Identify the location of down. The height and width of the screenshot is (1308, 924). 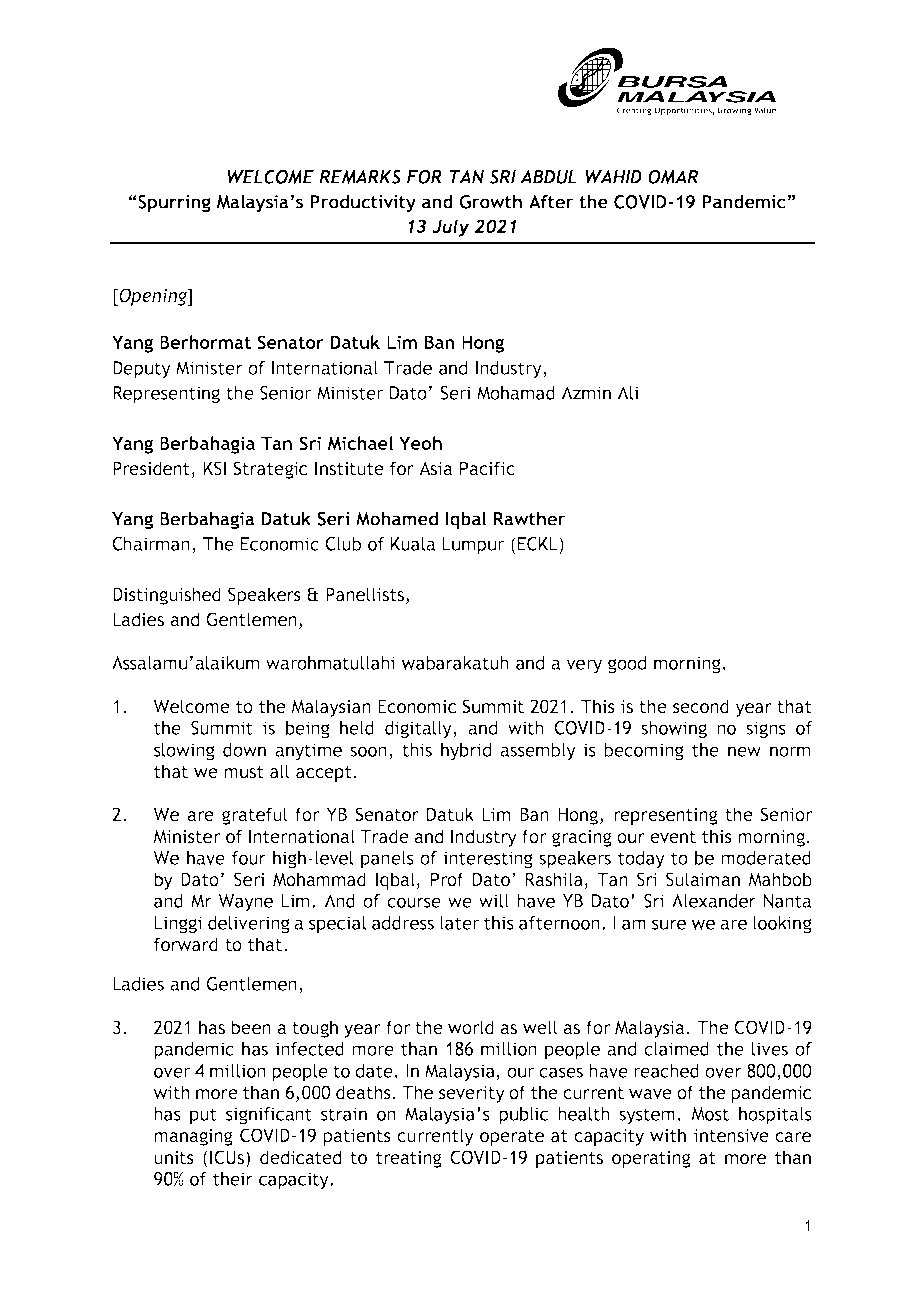
(244, 750).
